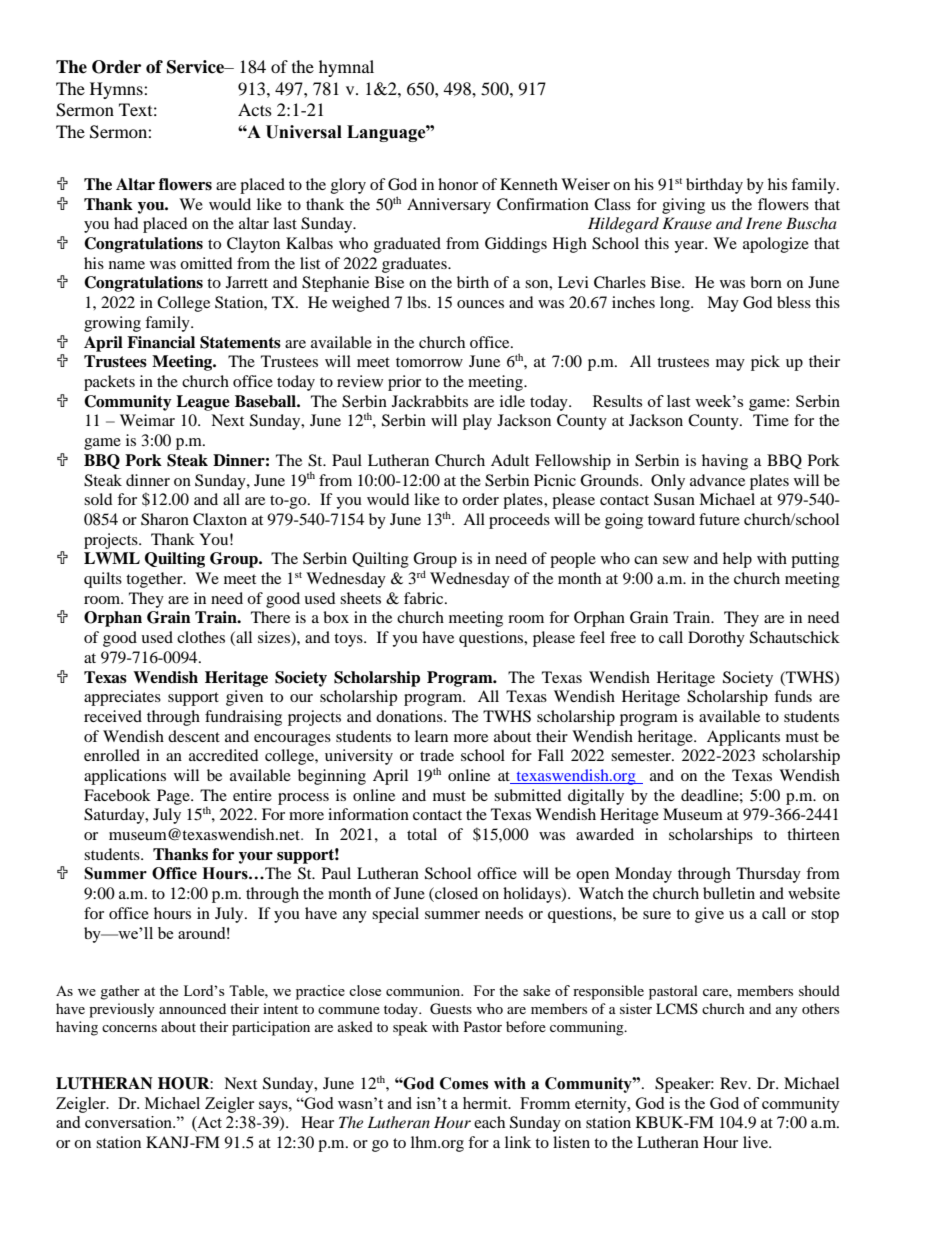  What do you see at coordinates (519, 521) in the document?
I see `proceeds` at bounding box center [519, 521].
